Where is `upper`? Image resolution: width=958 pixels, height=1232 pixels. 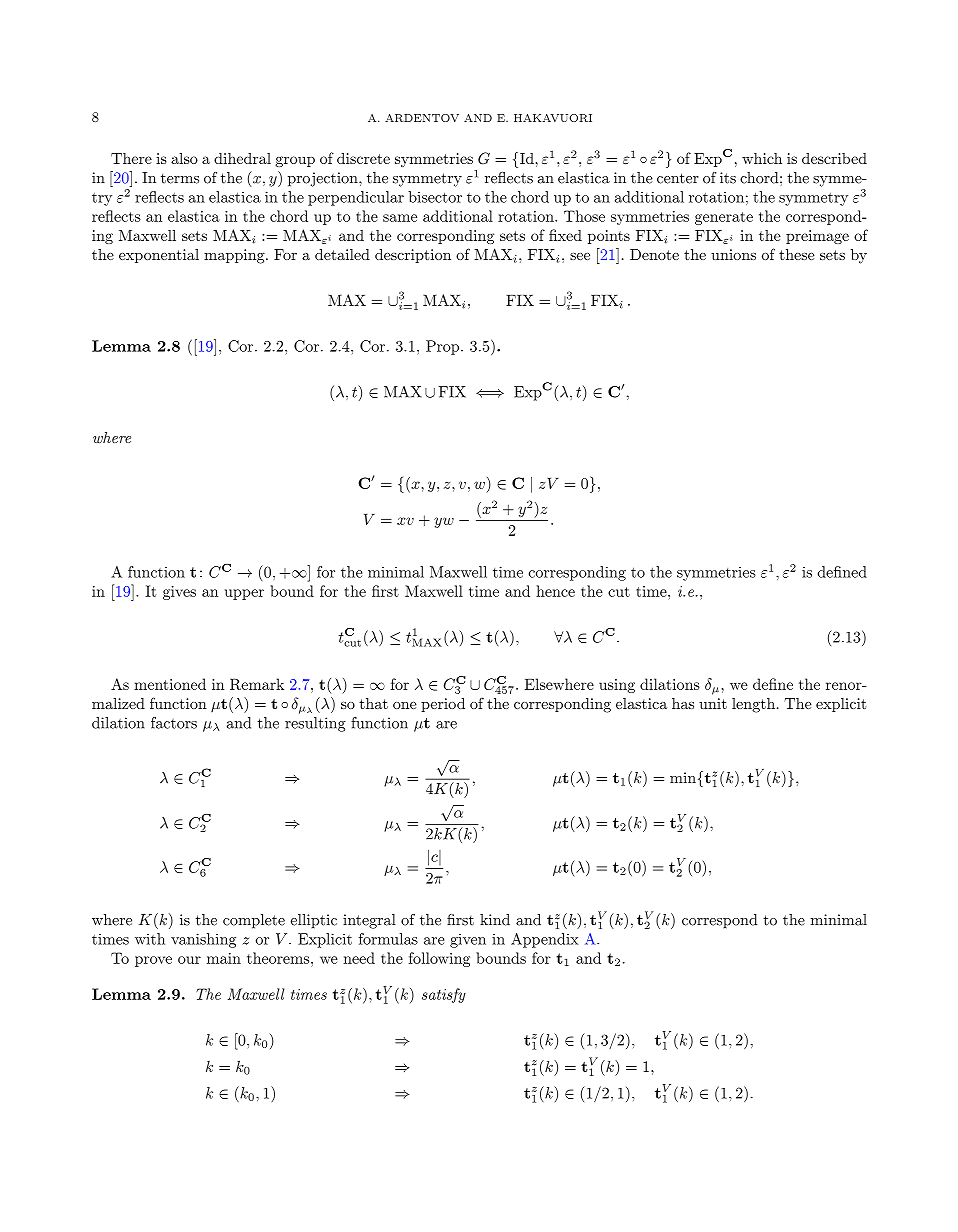 upper is located at coordinates (244, 594).
